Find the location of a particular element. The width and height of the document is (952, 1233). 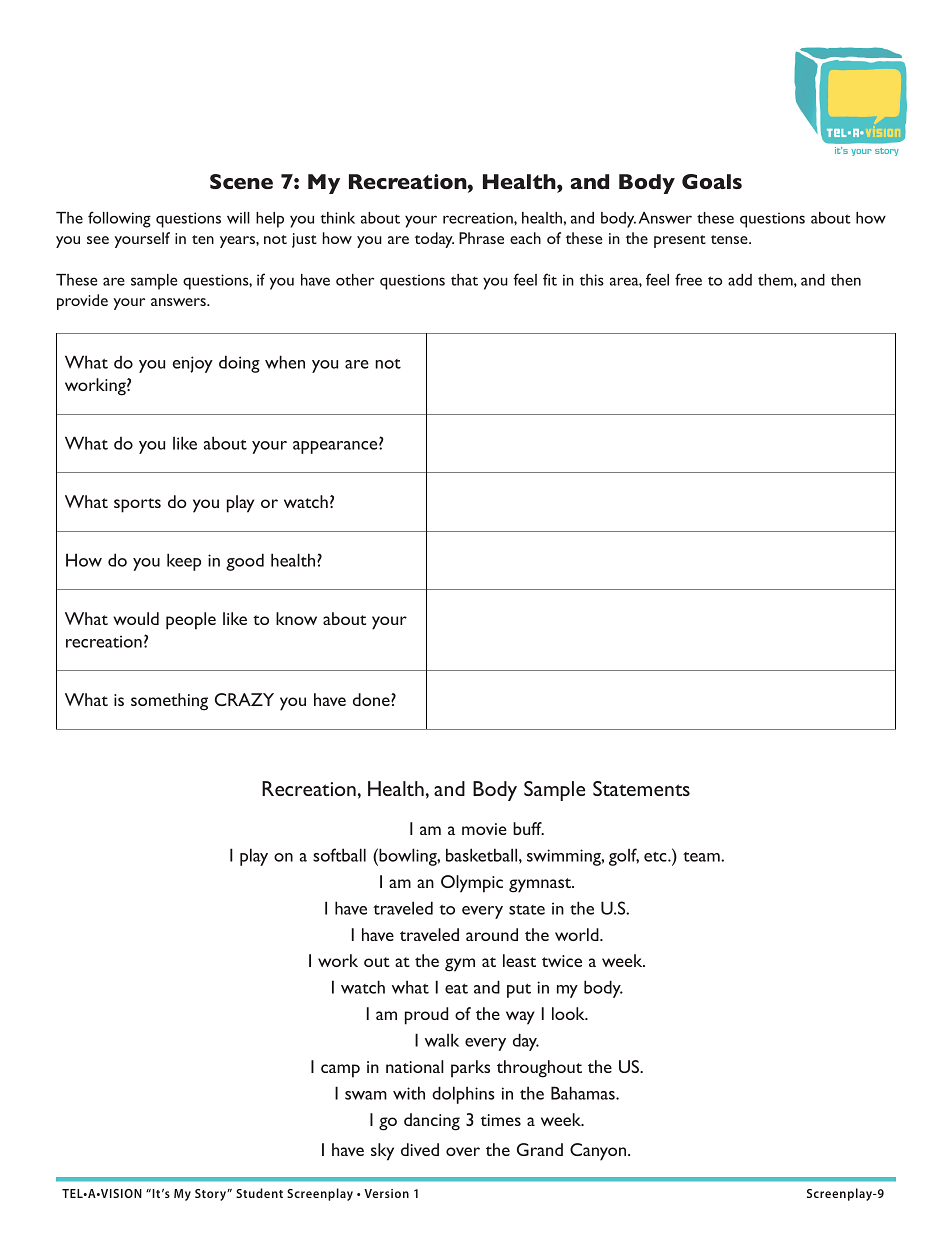

tense is located at coordinates (730, 239).
